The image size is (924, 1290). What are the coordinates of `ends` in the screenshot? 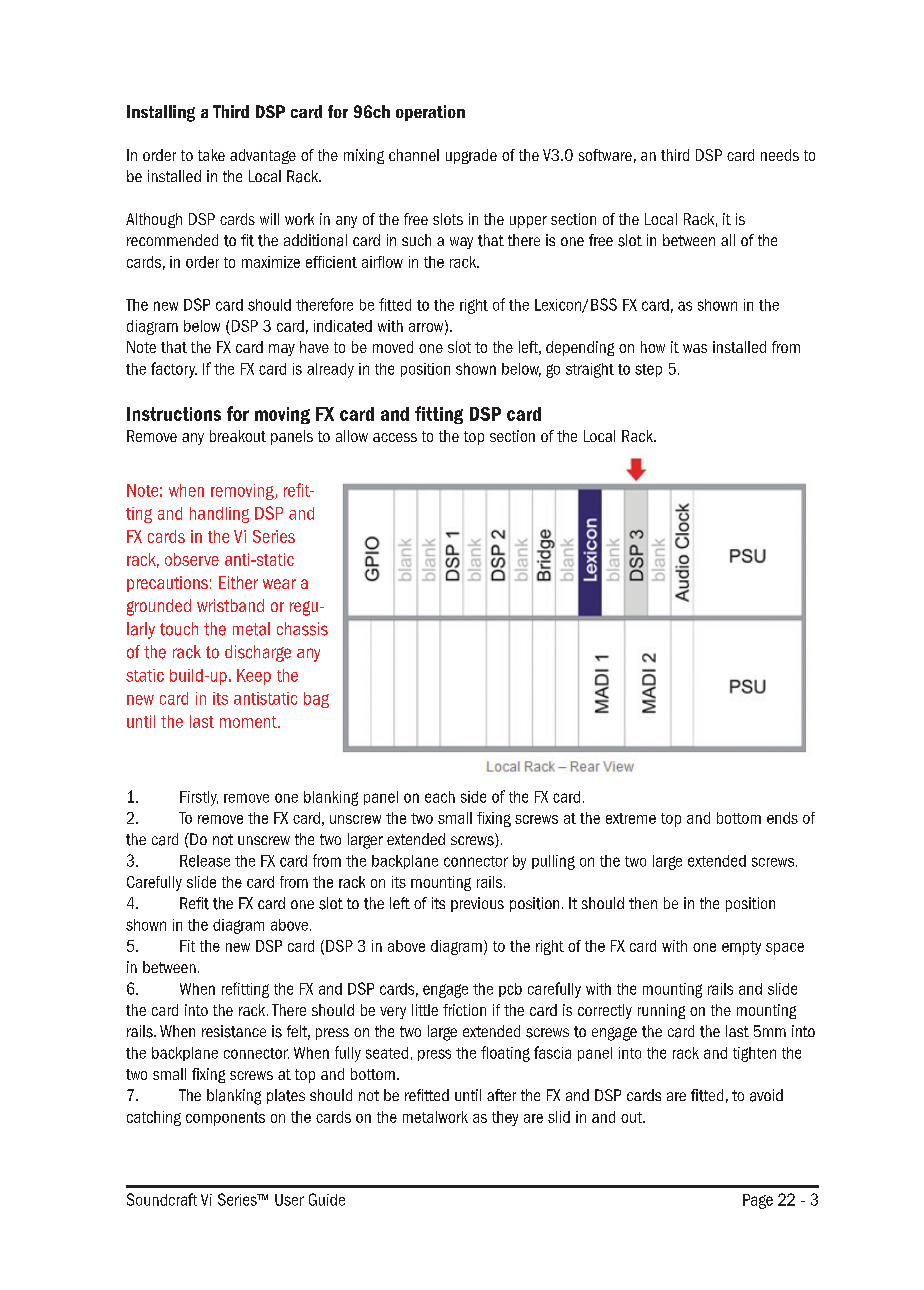 It's located at (782, 818).
